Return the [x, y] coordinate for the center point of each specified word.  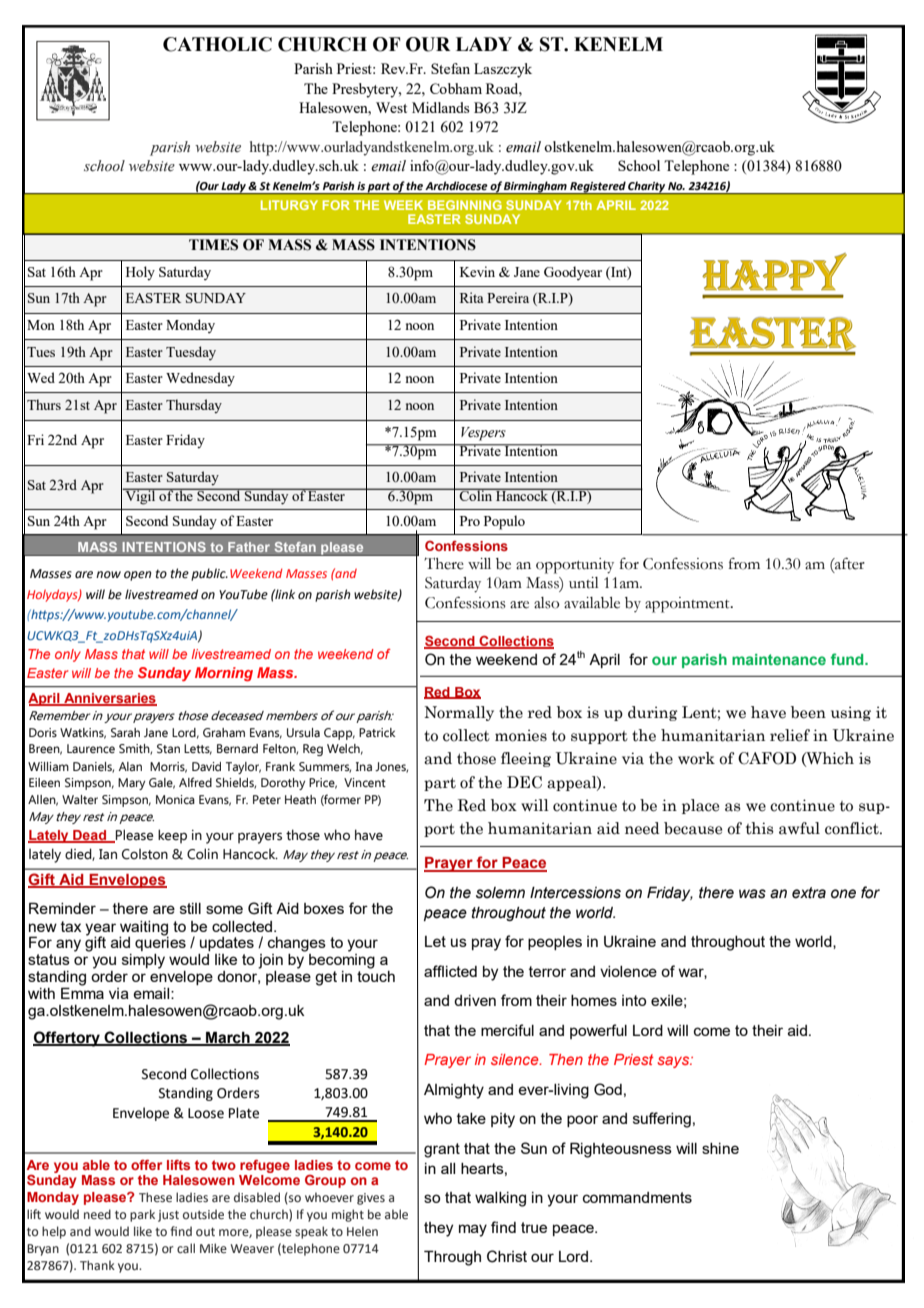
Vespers [483, 434]
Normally [459, 713]
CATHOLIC [217, 44]
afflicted [450, 971]
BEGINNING [465, 205]
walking [500, 1199]
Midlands [441, 107]
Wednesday [200, 379]
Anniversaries [109, 699]
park [142, 1215]
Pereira [508, 297]
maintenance [779, 659]
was [752, 894]
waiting [144, 929]
